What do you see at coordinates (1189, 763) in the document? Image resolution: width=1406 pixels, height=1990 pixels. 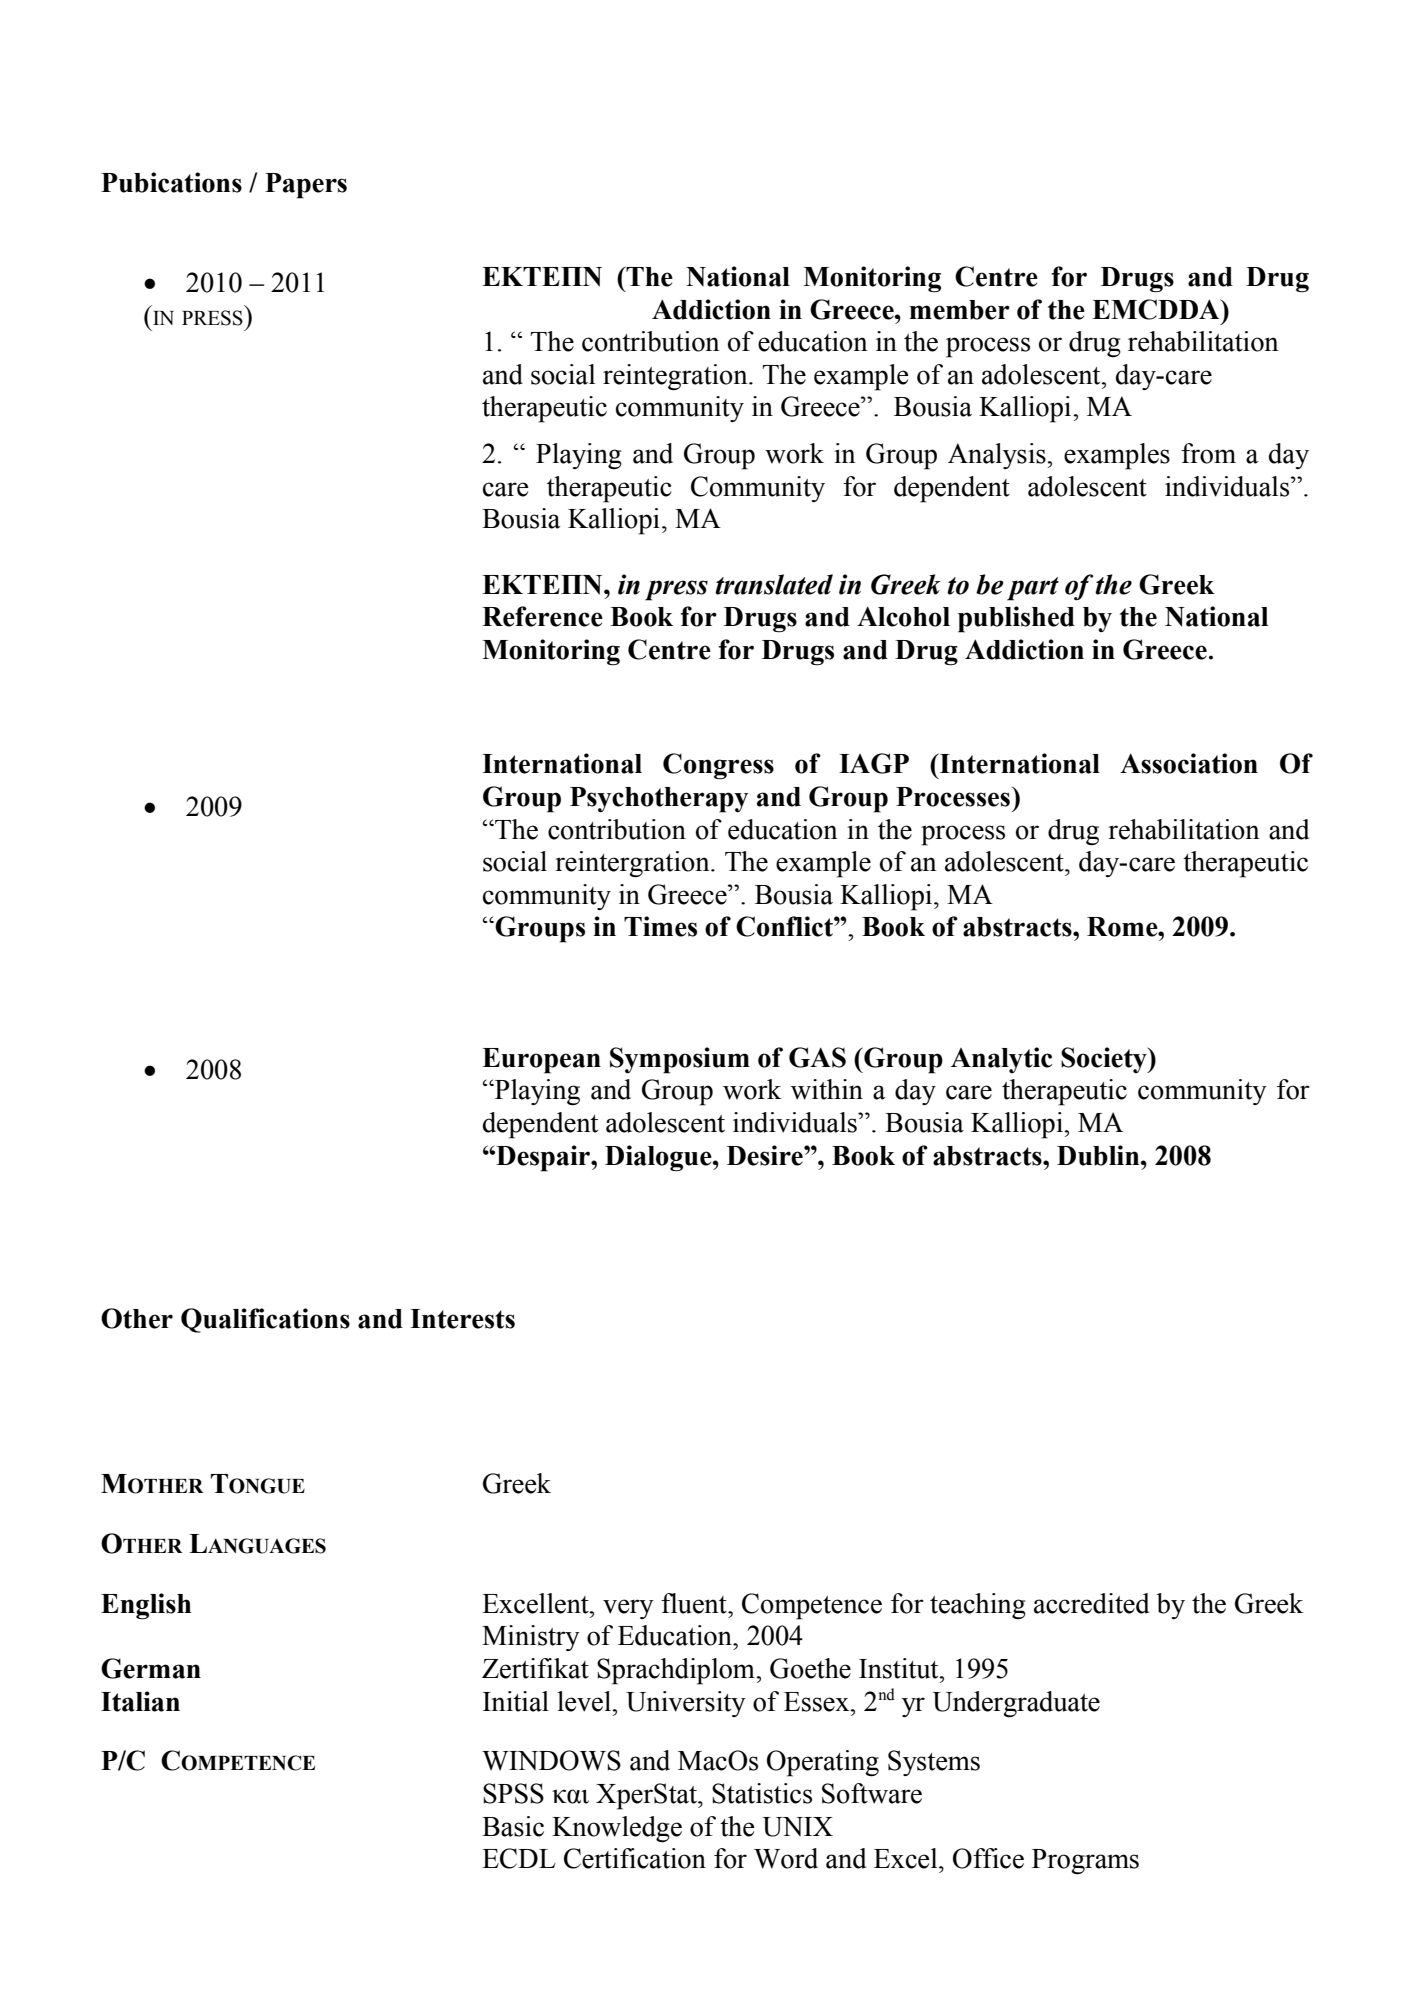 I see `Association` at bounding box center [1189, 763].
